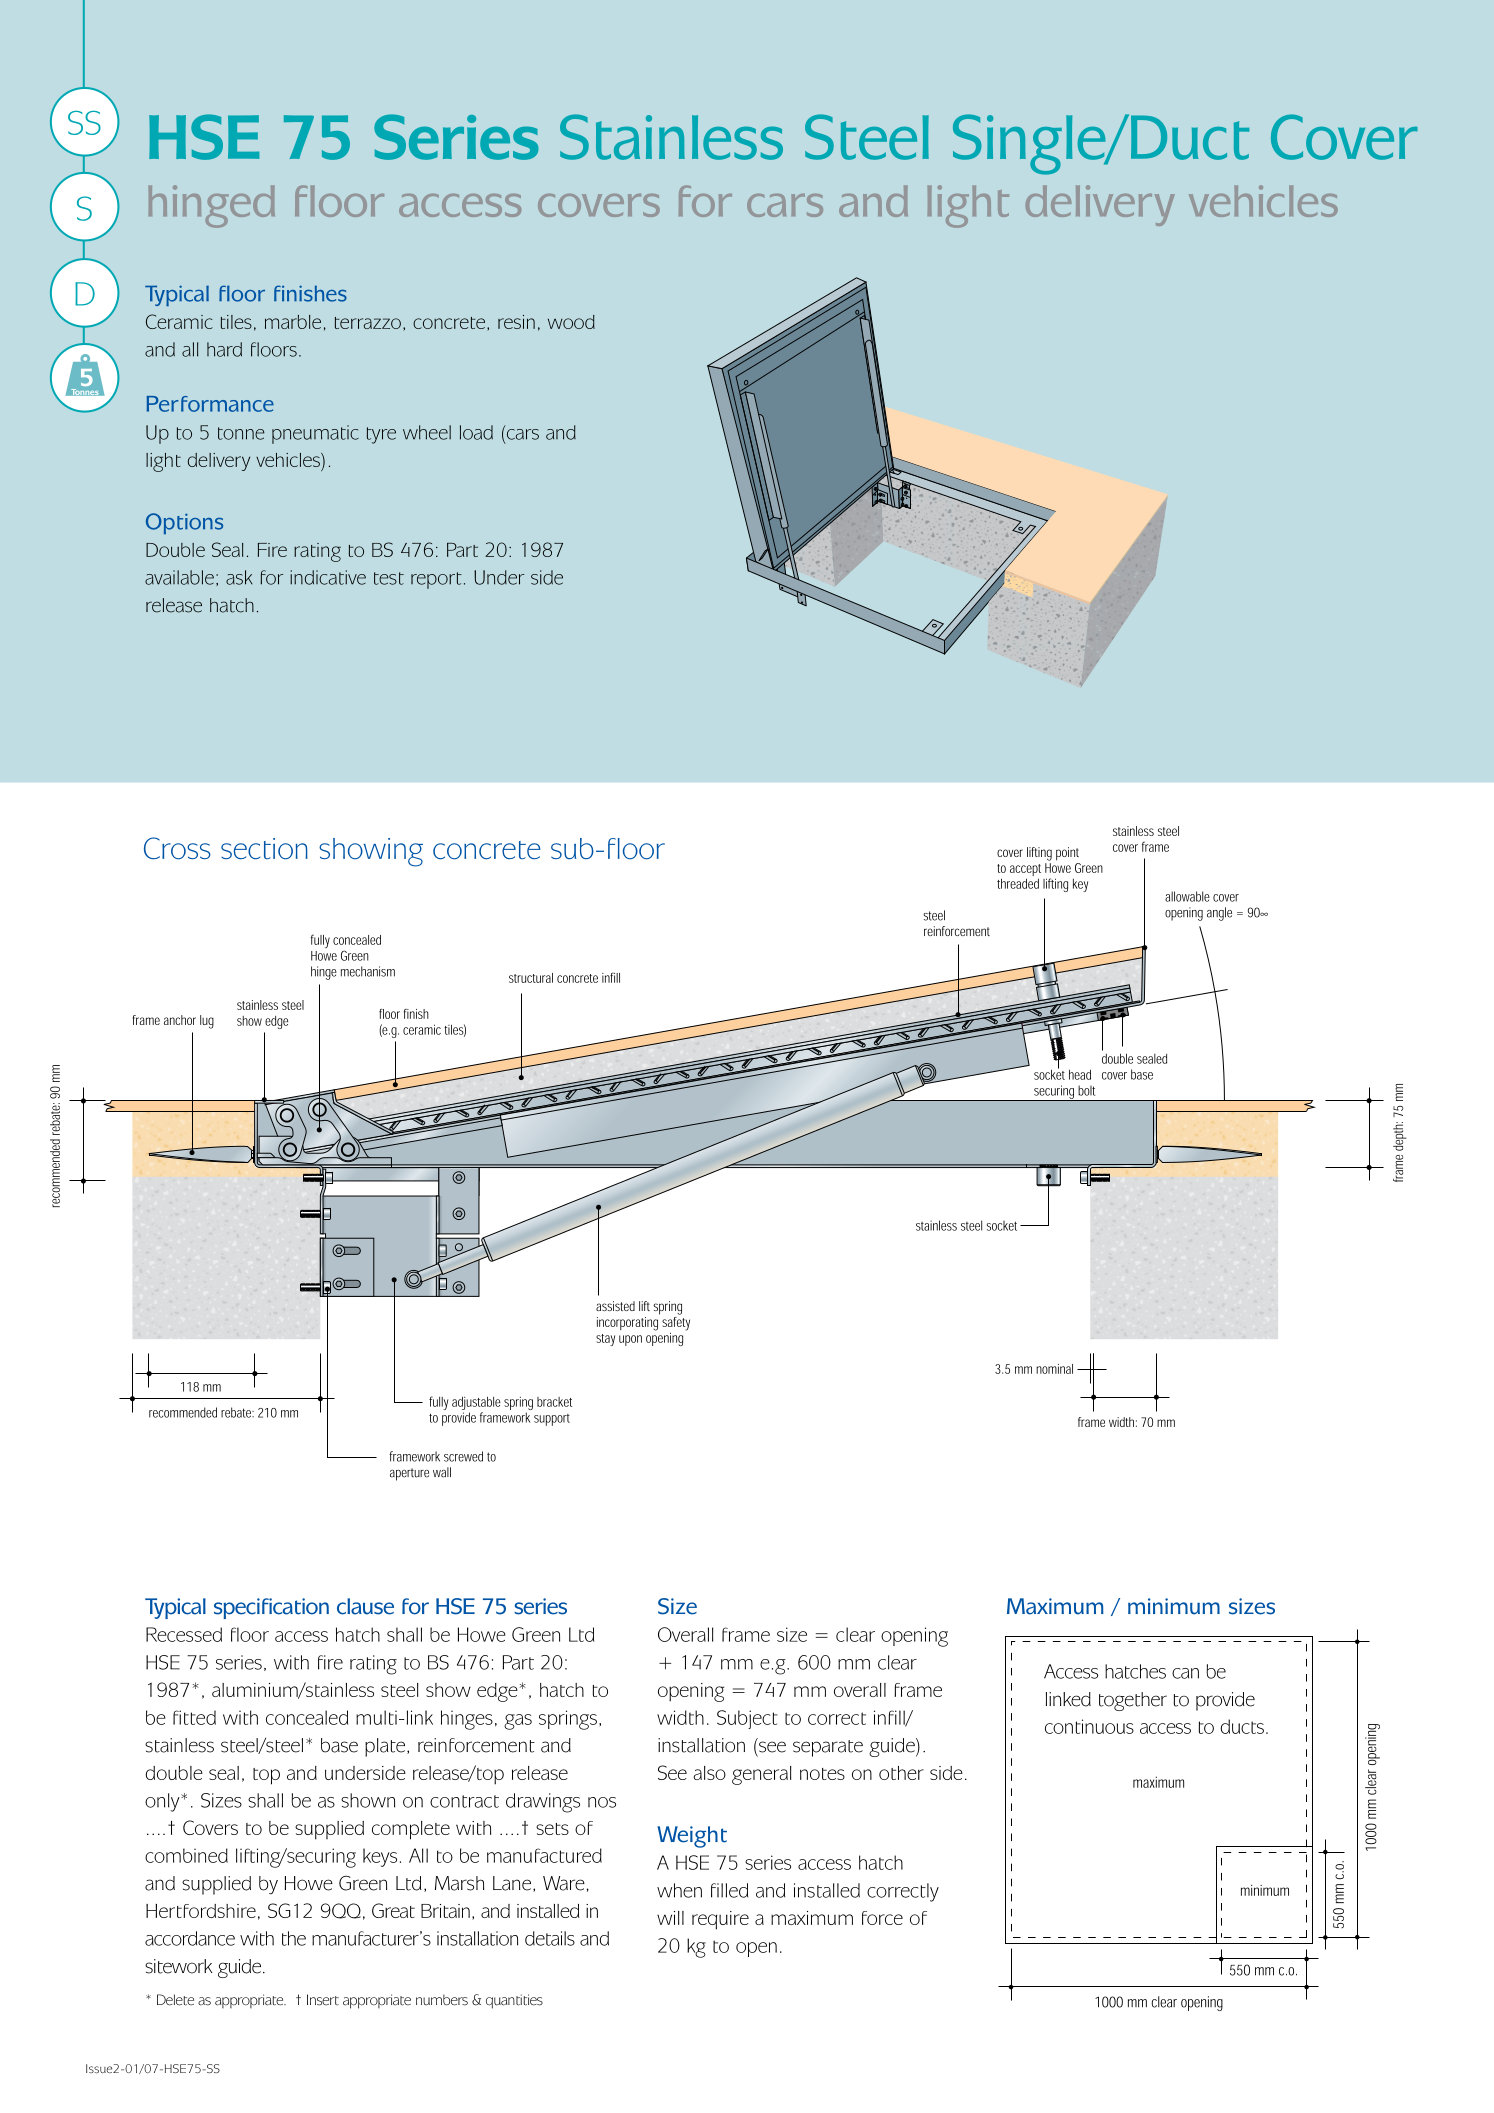 The image size is (1494, 2113). I want to click on require, so click(720, 1920).
